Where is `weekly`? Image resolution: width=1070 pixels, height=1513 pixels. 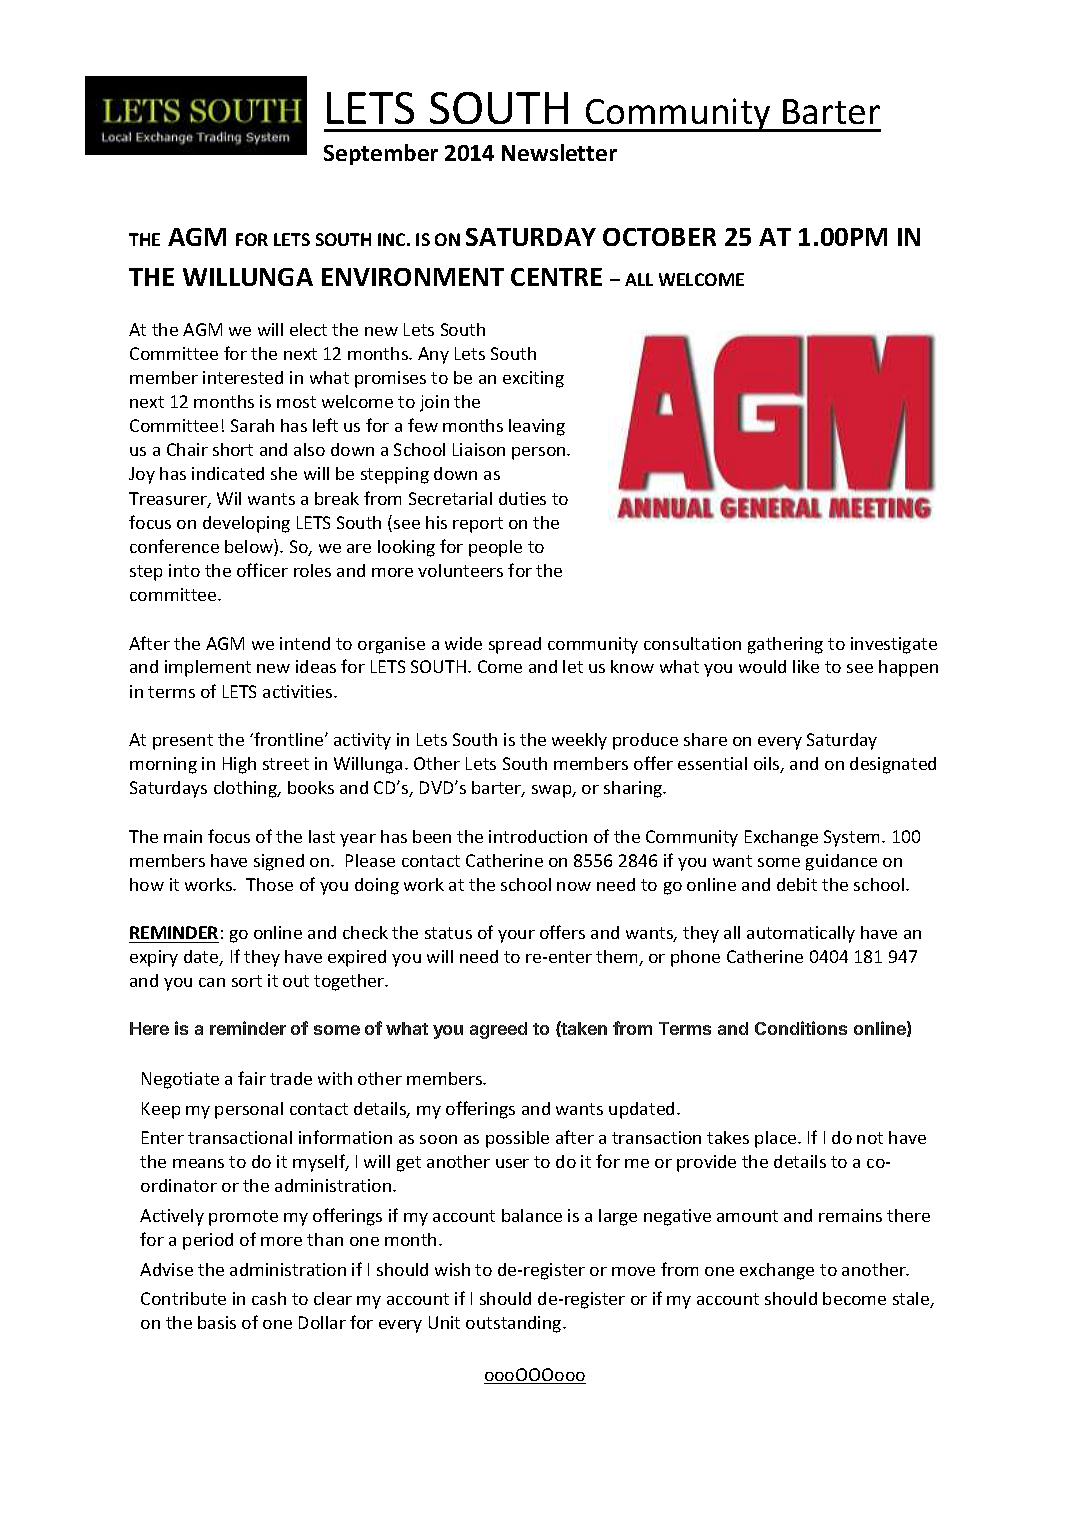
weekly is located at coordinates (579, 741).
